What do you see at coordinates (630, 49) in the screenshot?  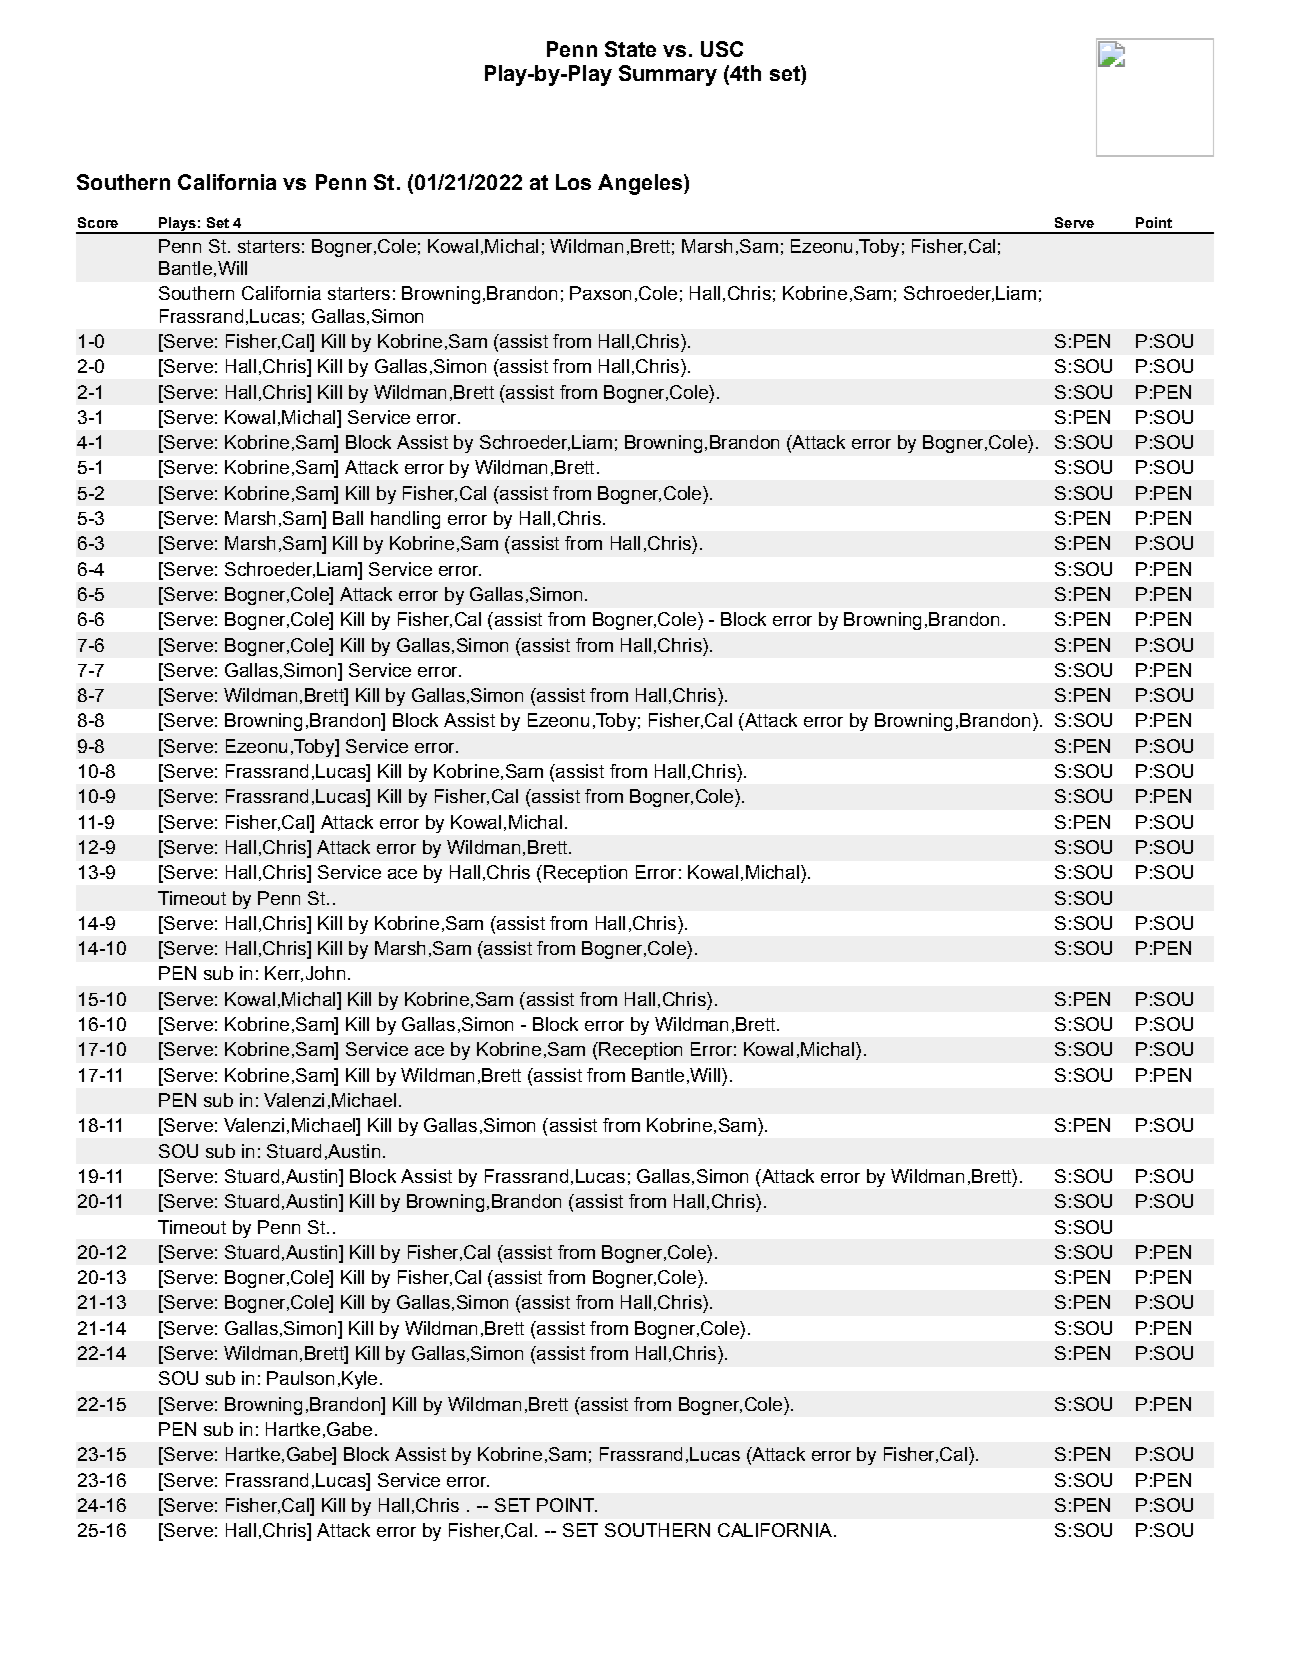 I see `State` at bounding box center [630, 49].
